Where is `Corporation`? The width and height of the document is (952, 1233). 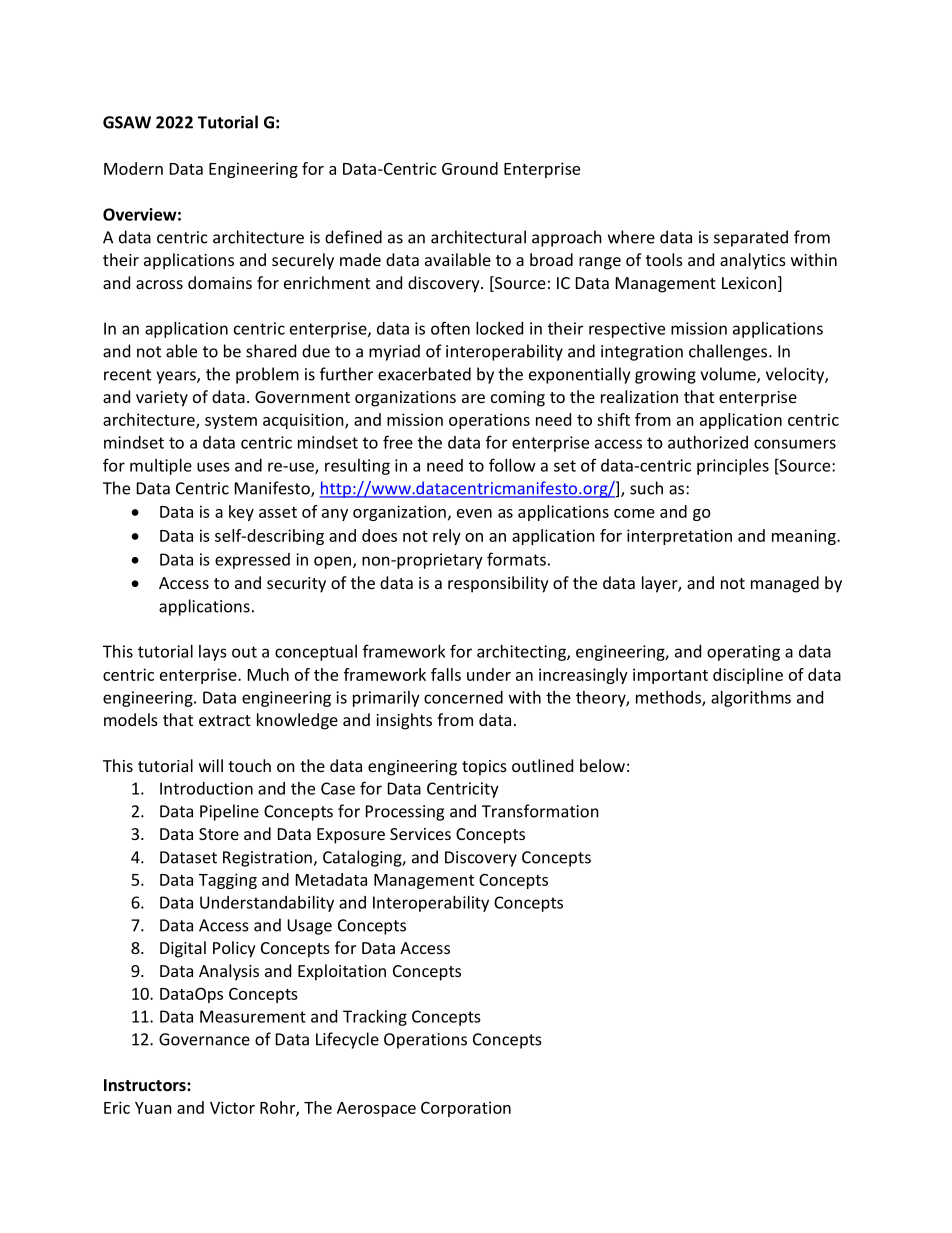 Corporation is located at coordinates (466, 1109).
